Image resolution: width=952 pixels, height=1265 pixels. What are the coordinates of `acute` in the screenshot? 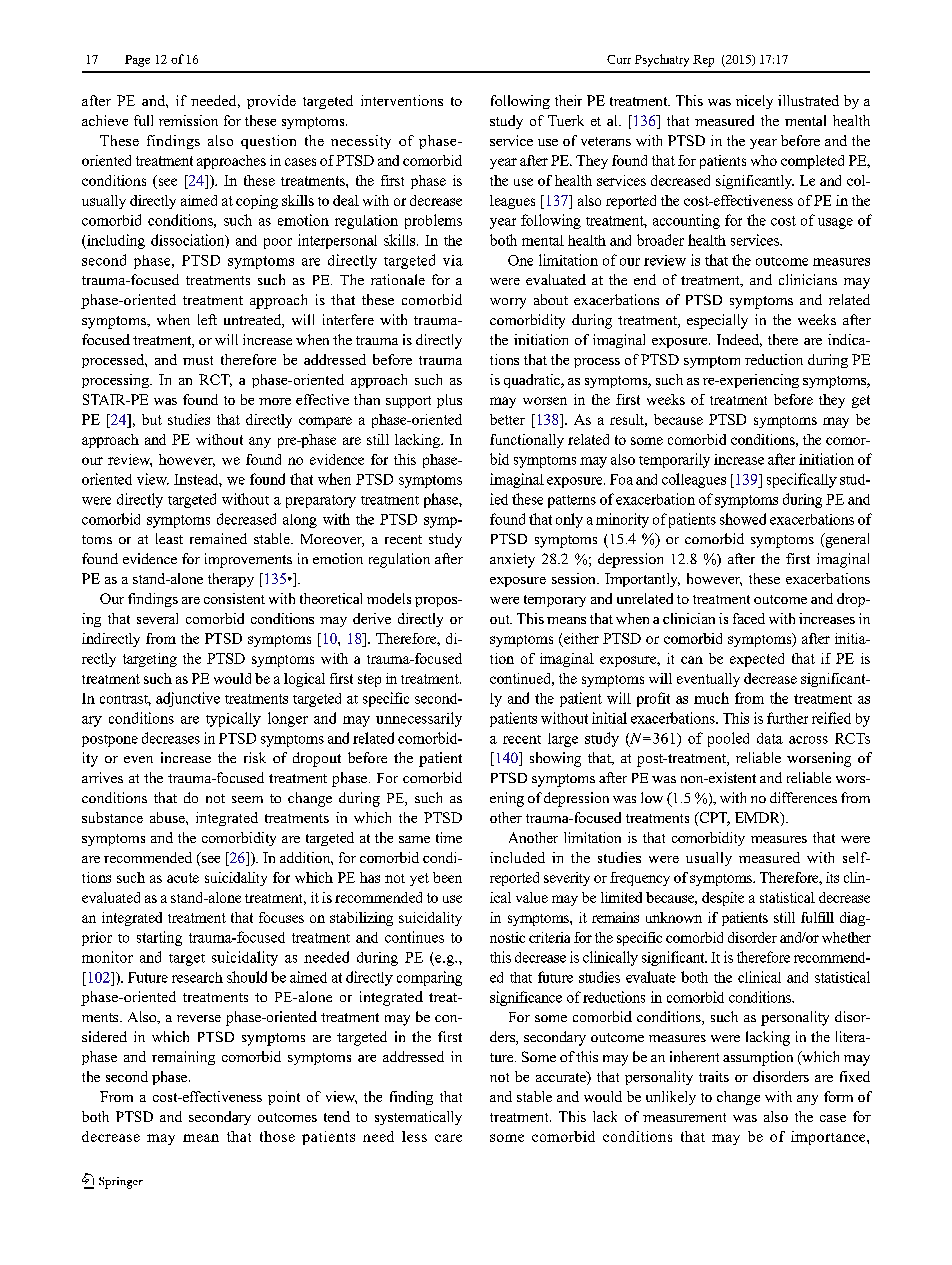 It's located at (183, 878).
